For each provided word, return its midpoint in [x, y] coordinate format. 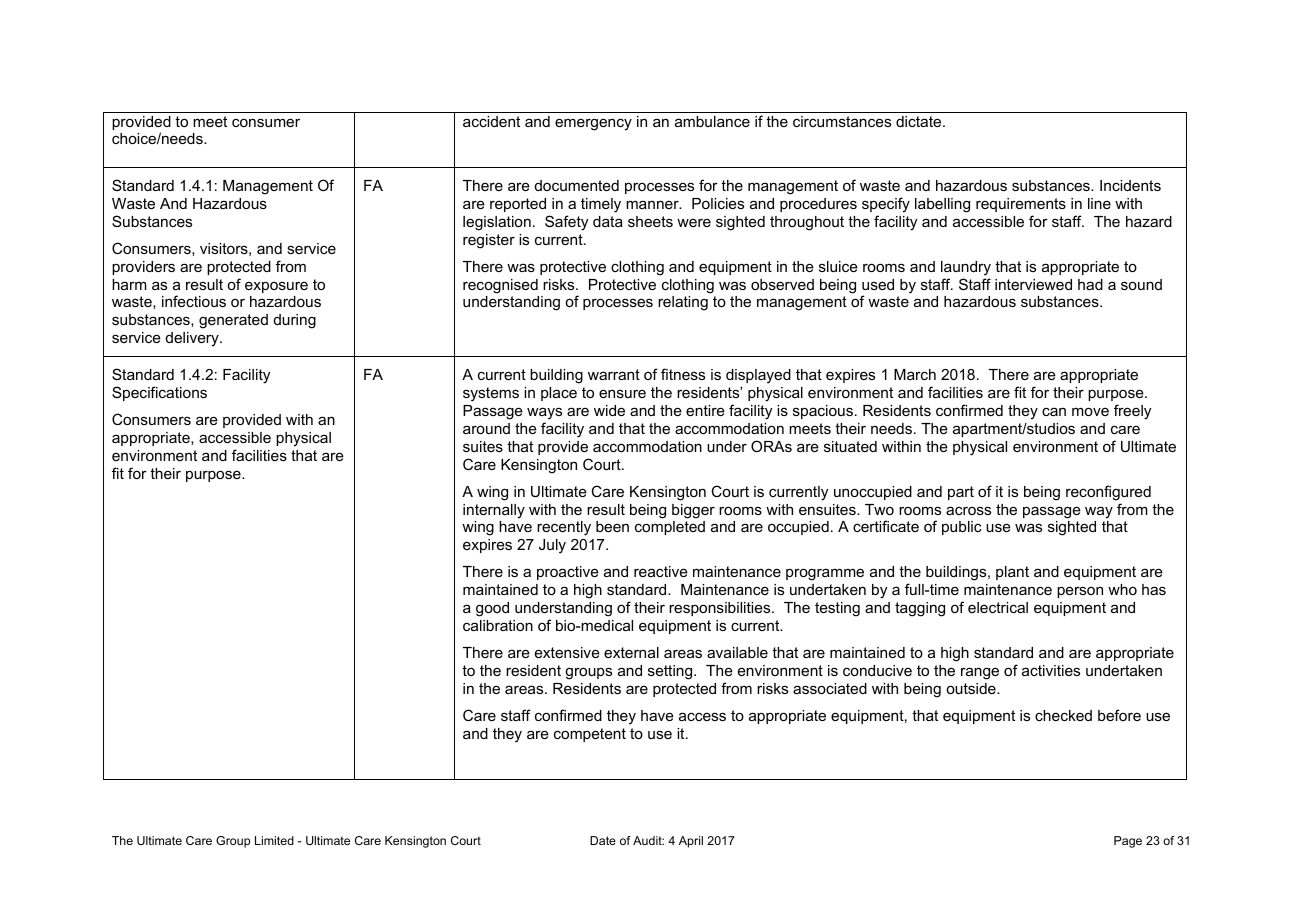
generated [233, 321]
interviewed [1033, 284]
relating [683, 303]
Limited [274, 840]
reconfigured [1108, 493]
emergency [593, 124]
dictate [920, 121]
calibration [498, 625]
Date [603, 840]
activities [1051, 670]
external [631, 652]
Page [1128, 842]
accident [491, 121]
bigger [693, 511]
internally [494, 511]
